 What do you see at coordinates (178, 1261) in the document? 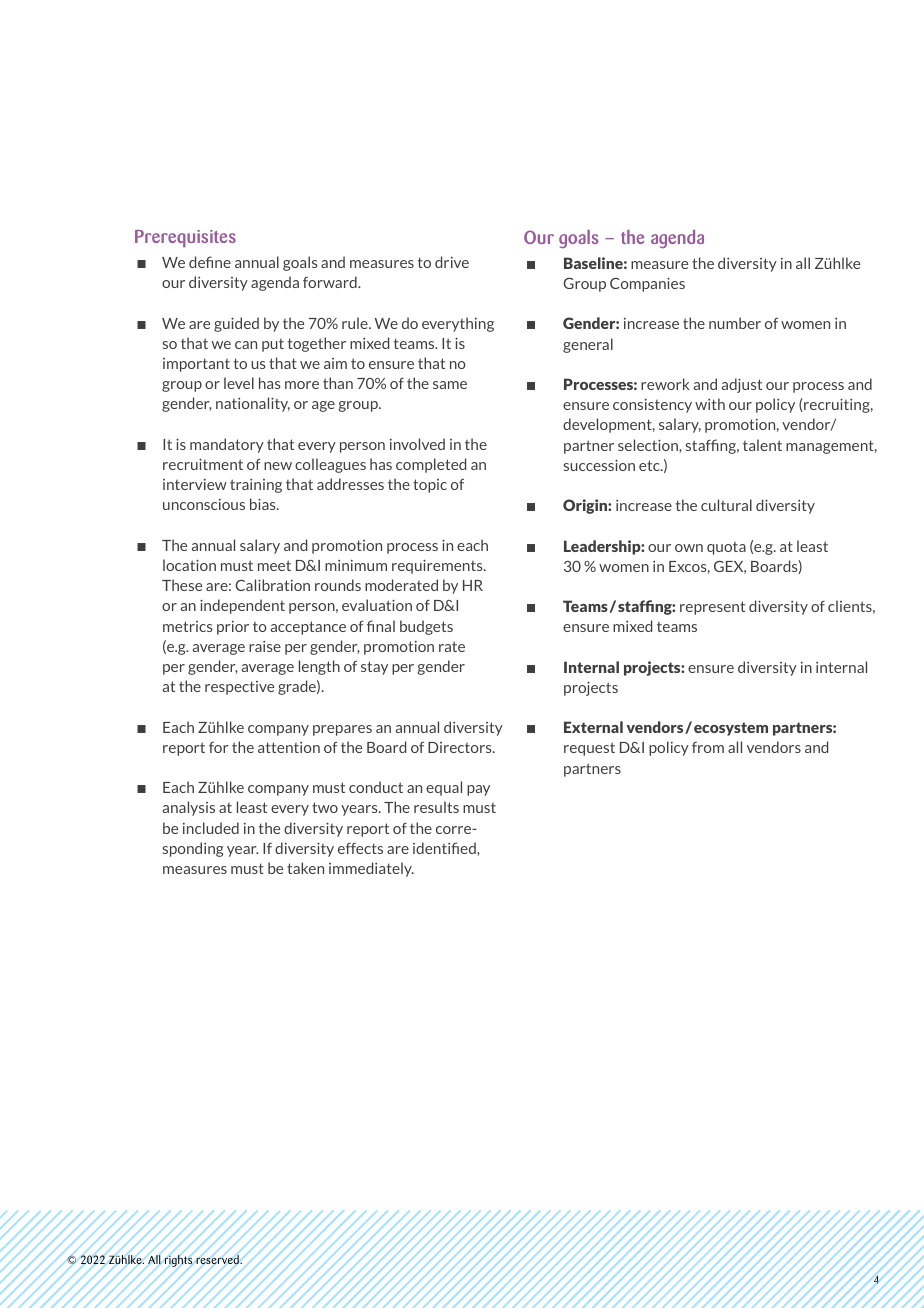
I see `rights` at bounding box center [178, 1261].
